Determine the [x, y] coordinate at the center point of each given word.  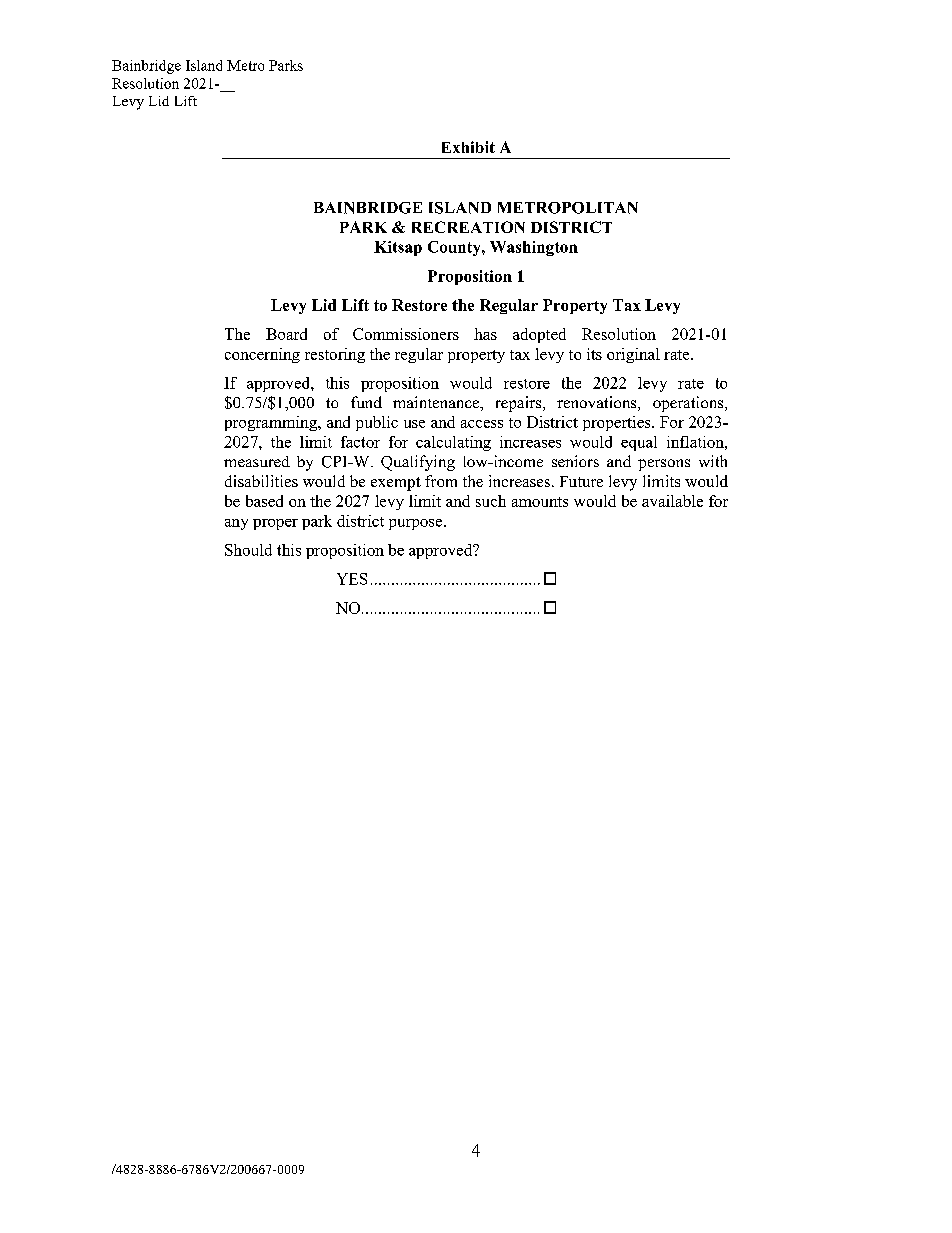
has [485, 334]
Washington [534, 248]
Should [248, 550]
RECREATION [468, 227]
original [633, 355]
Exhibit [468, 147]
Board [286, 334]
